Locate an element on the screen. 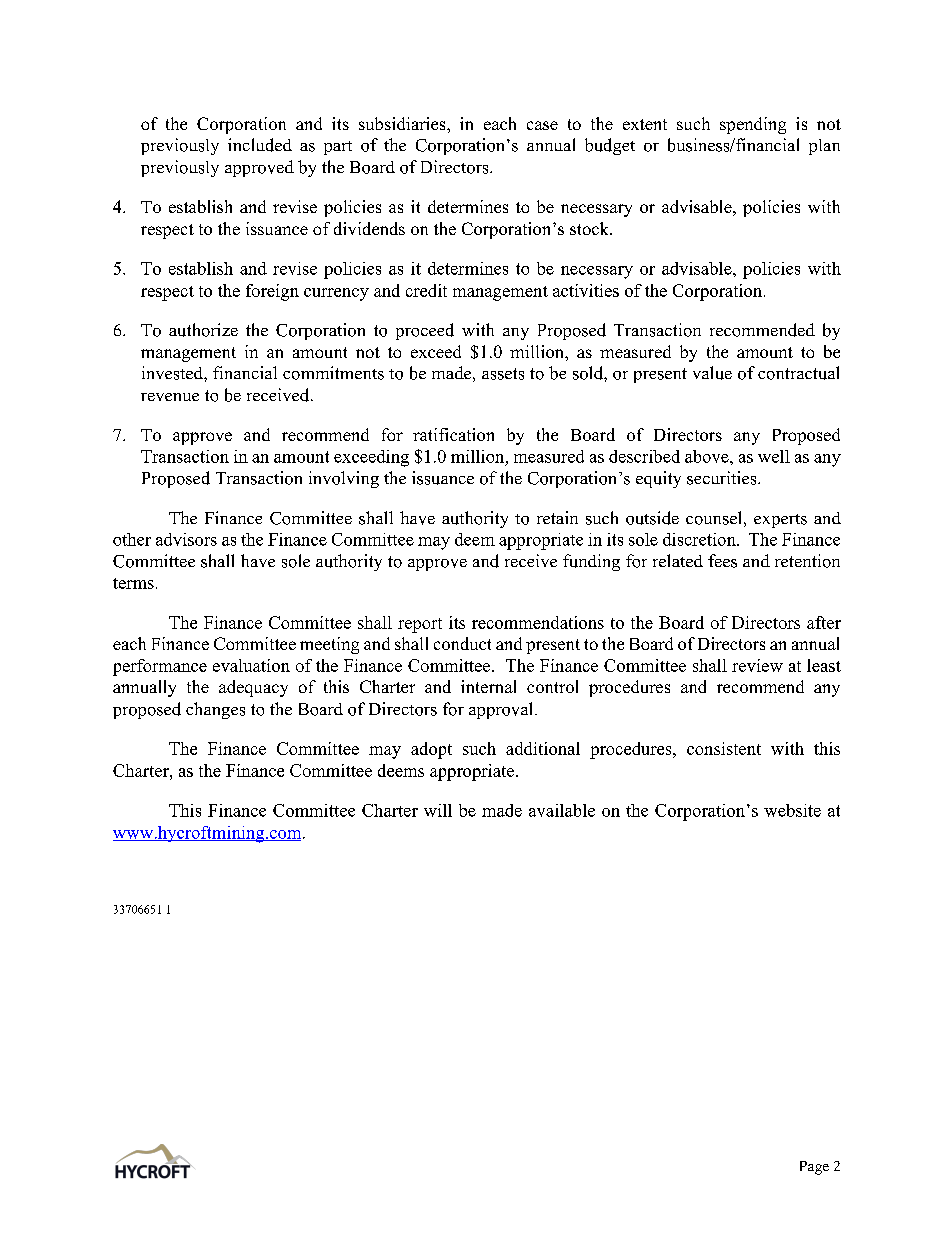  will is located at coordinates (438, 810).
